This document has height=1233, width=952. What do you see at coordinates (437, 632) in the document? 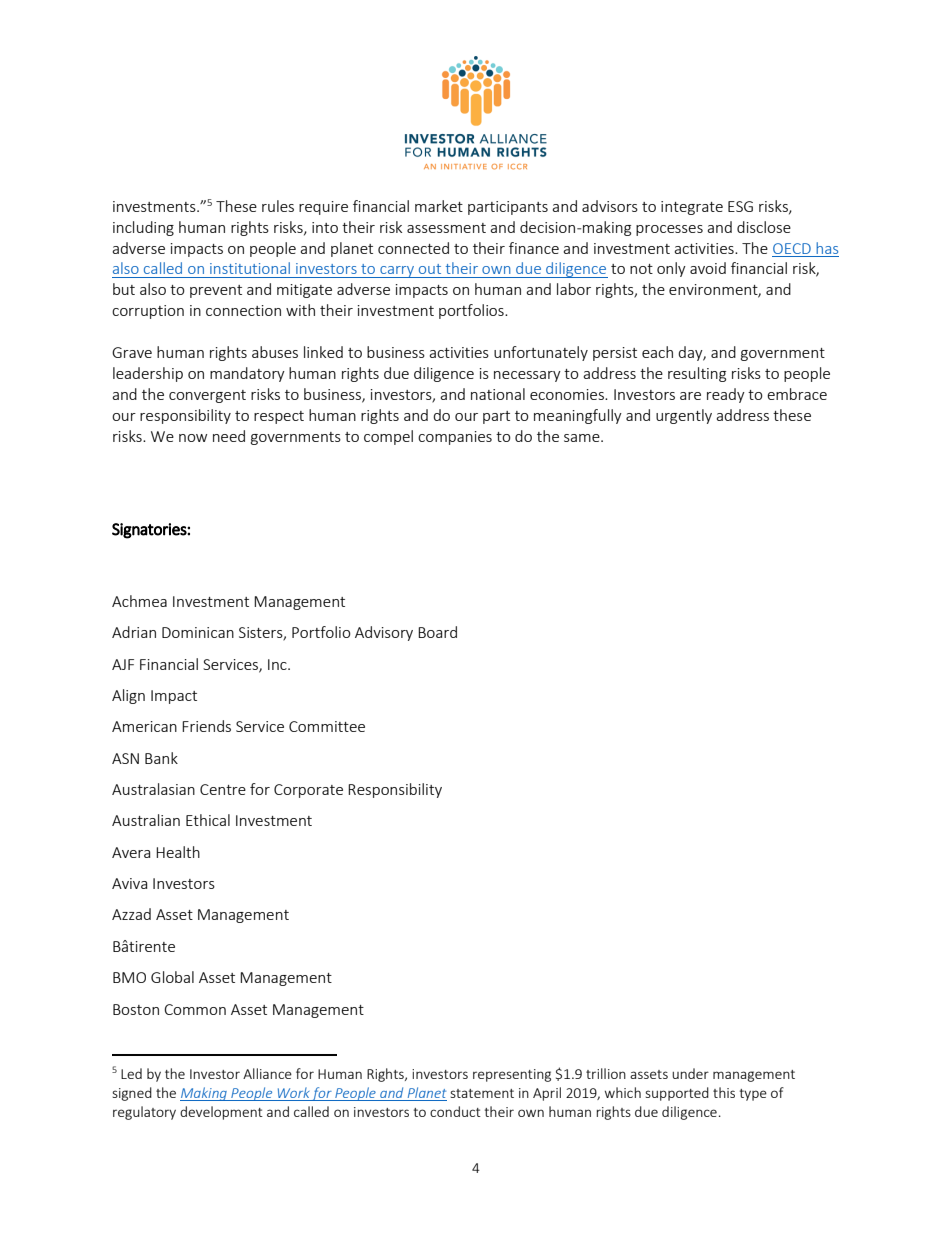
I see `Board` at bounding box center [437, 632].
